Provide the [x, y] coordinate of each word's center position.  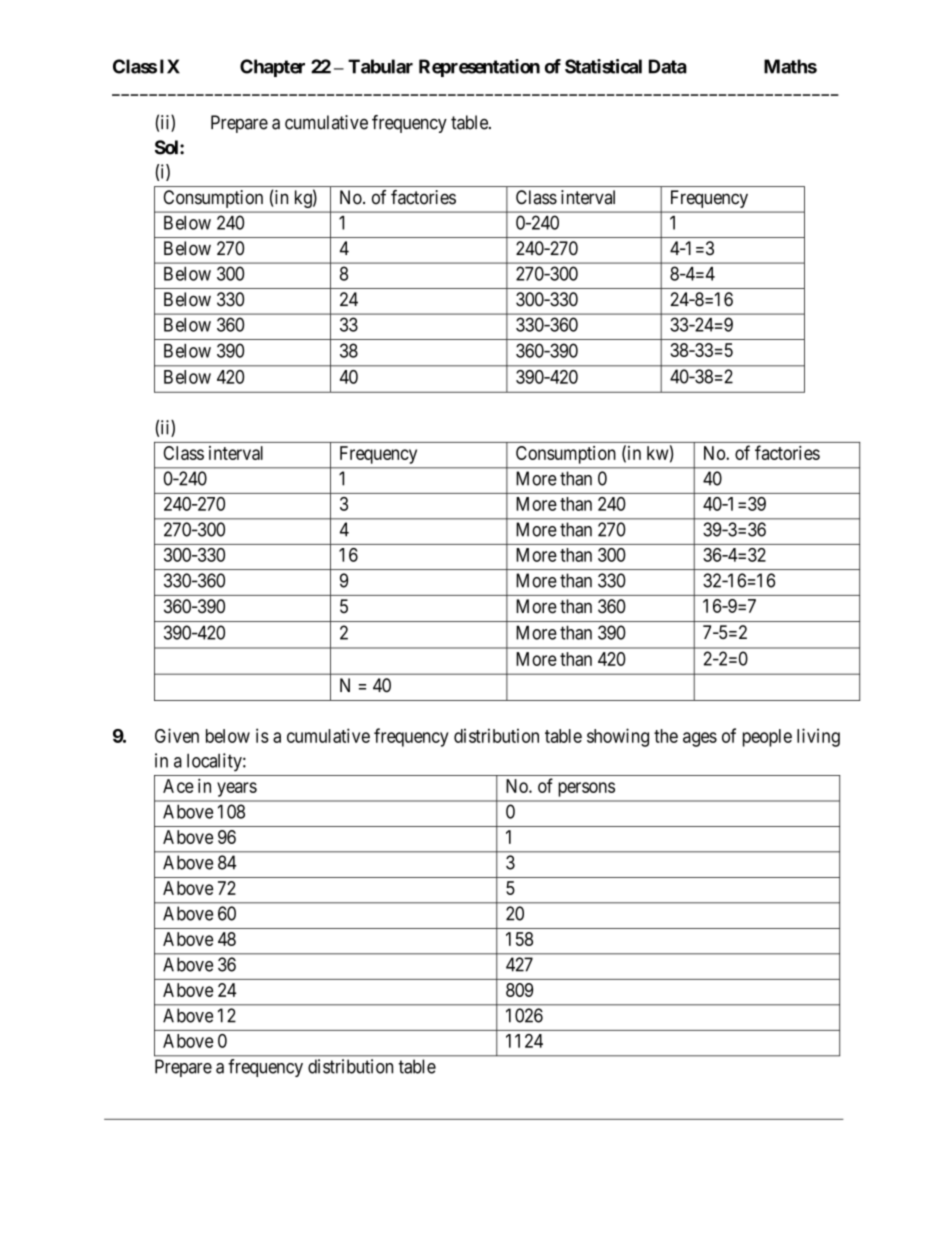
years [237, 789]
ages [700, 739]
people [767, 738]
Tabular [380, 66]
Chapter [272, 68]
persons [586, 789]
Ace [178, 786]
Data [668, 66]
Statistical [603, 66]
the [666, 736]
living [818, 737]
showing [618, 737]
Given [177, 735]
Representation [479, 68]
